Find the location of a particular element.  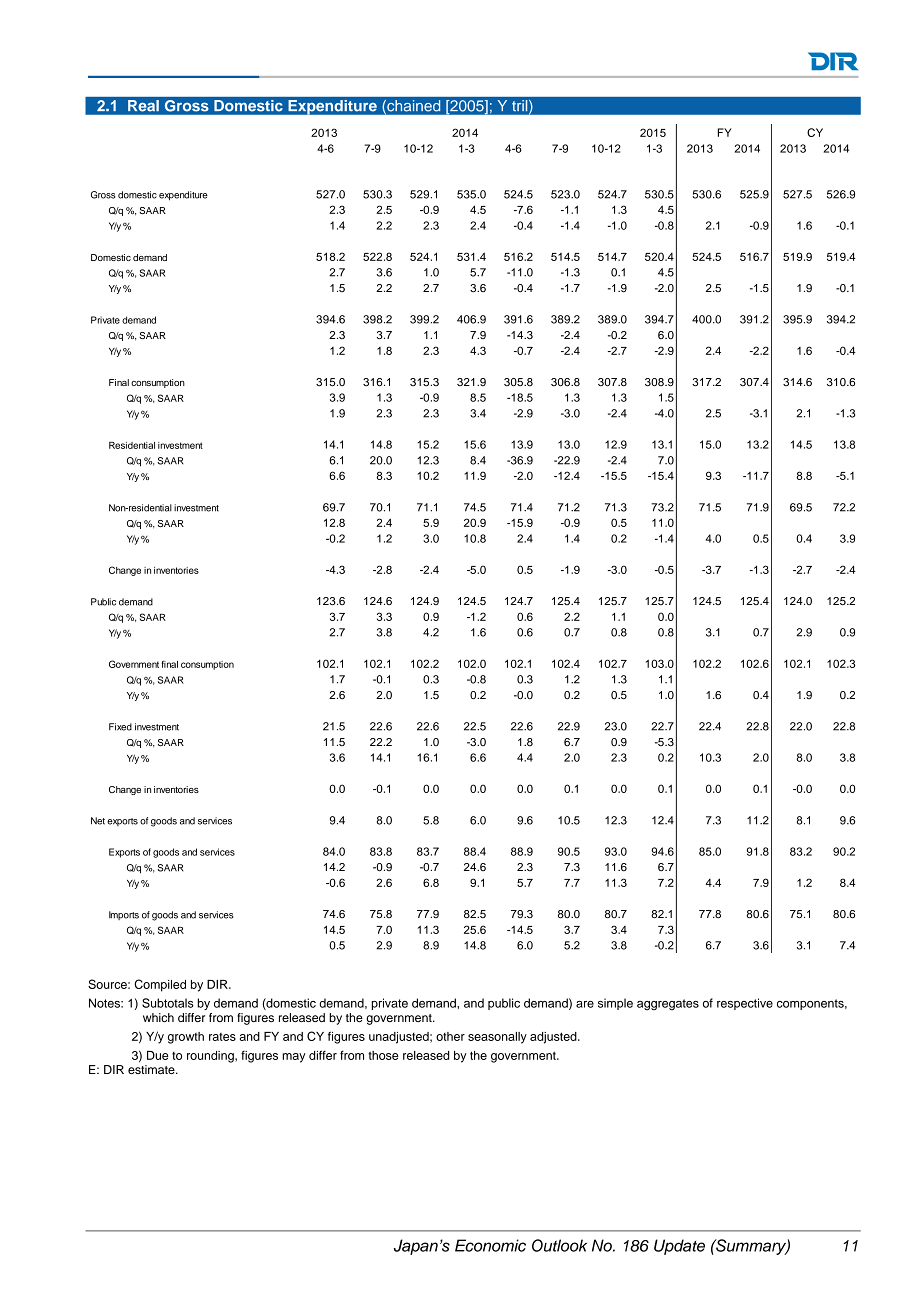

those is located at coordinates (383, 1055).
